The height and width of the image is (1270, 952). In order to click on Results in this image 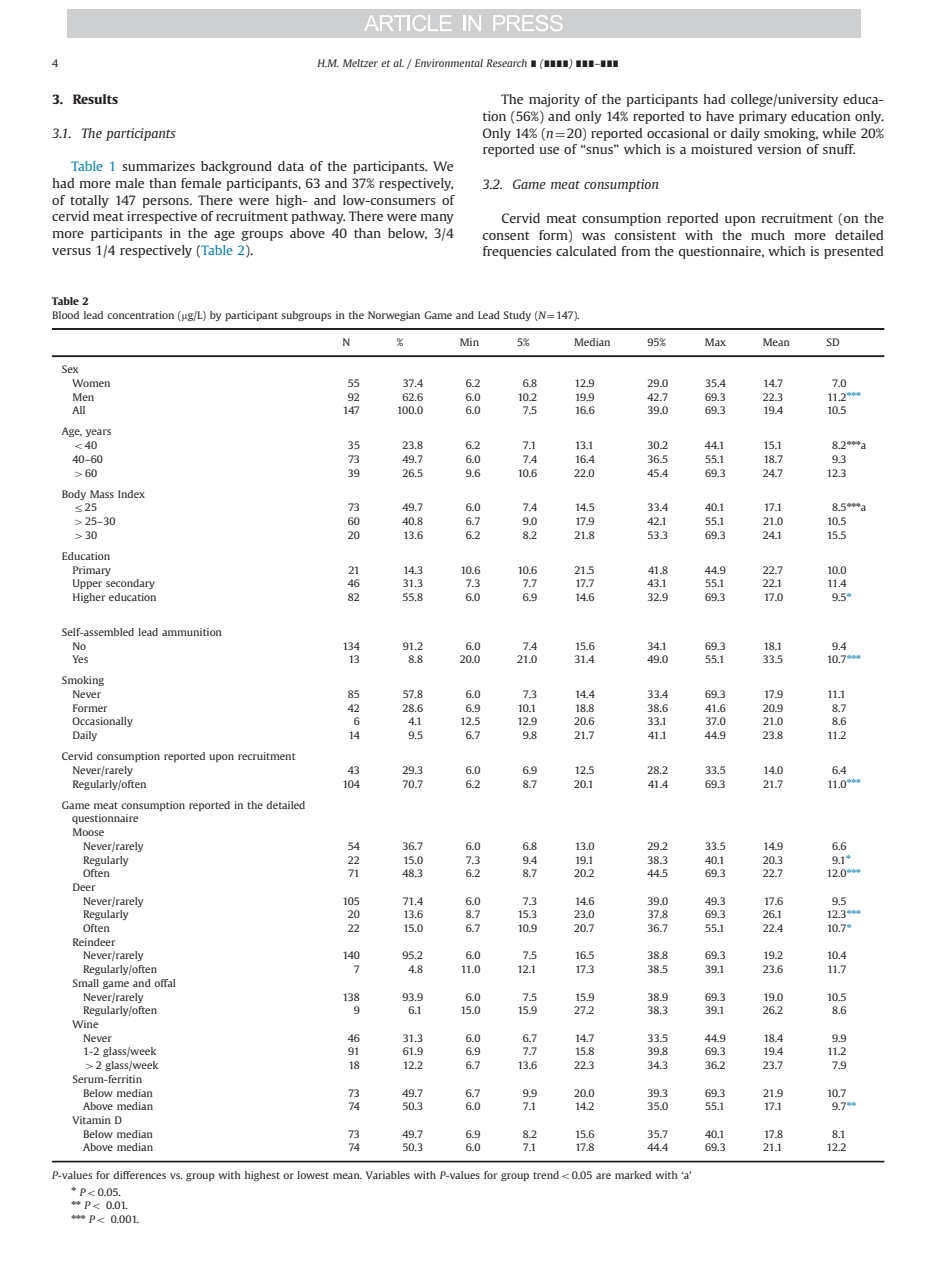, I will do `click(95, 99)`.
